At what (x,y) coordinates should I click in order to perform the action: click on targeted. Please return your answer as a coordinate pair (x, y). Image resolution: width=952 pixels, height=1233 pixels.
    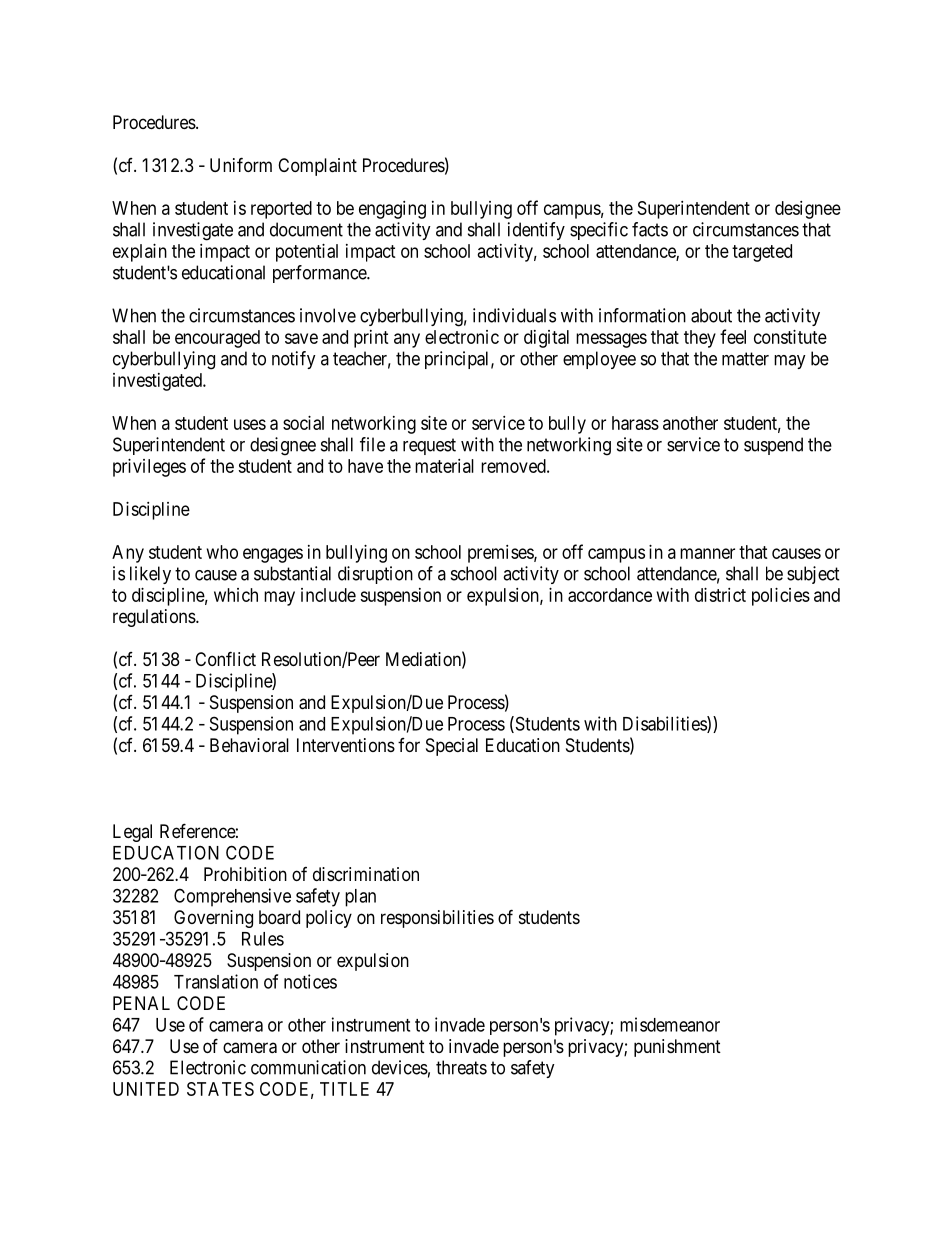
    Looking at the image, I should click on (762, 253).
